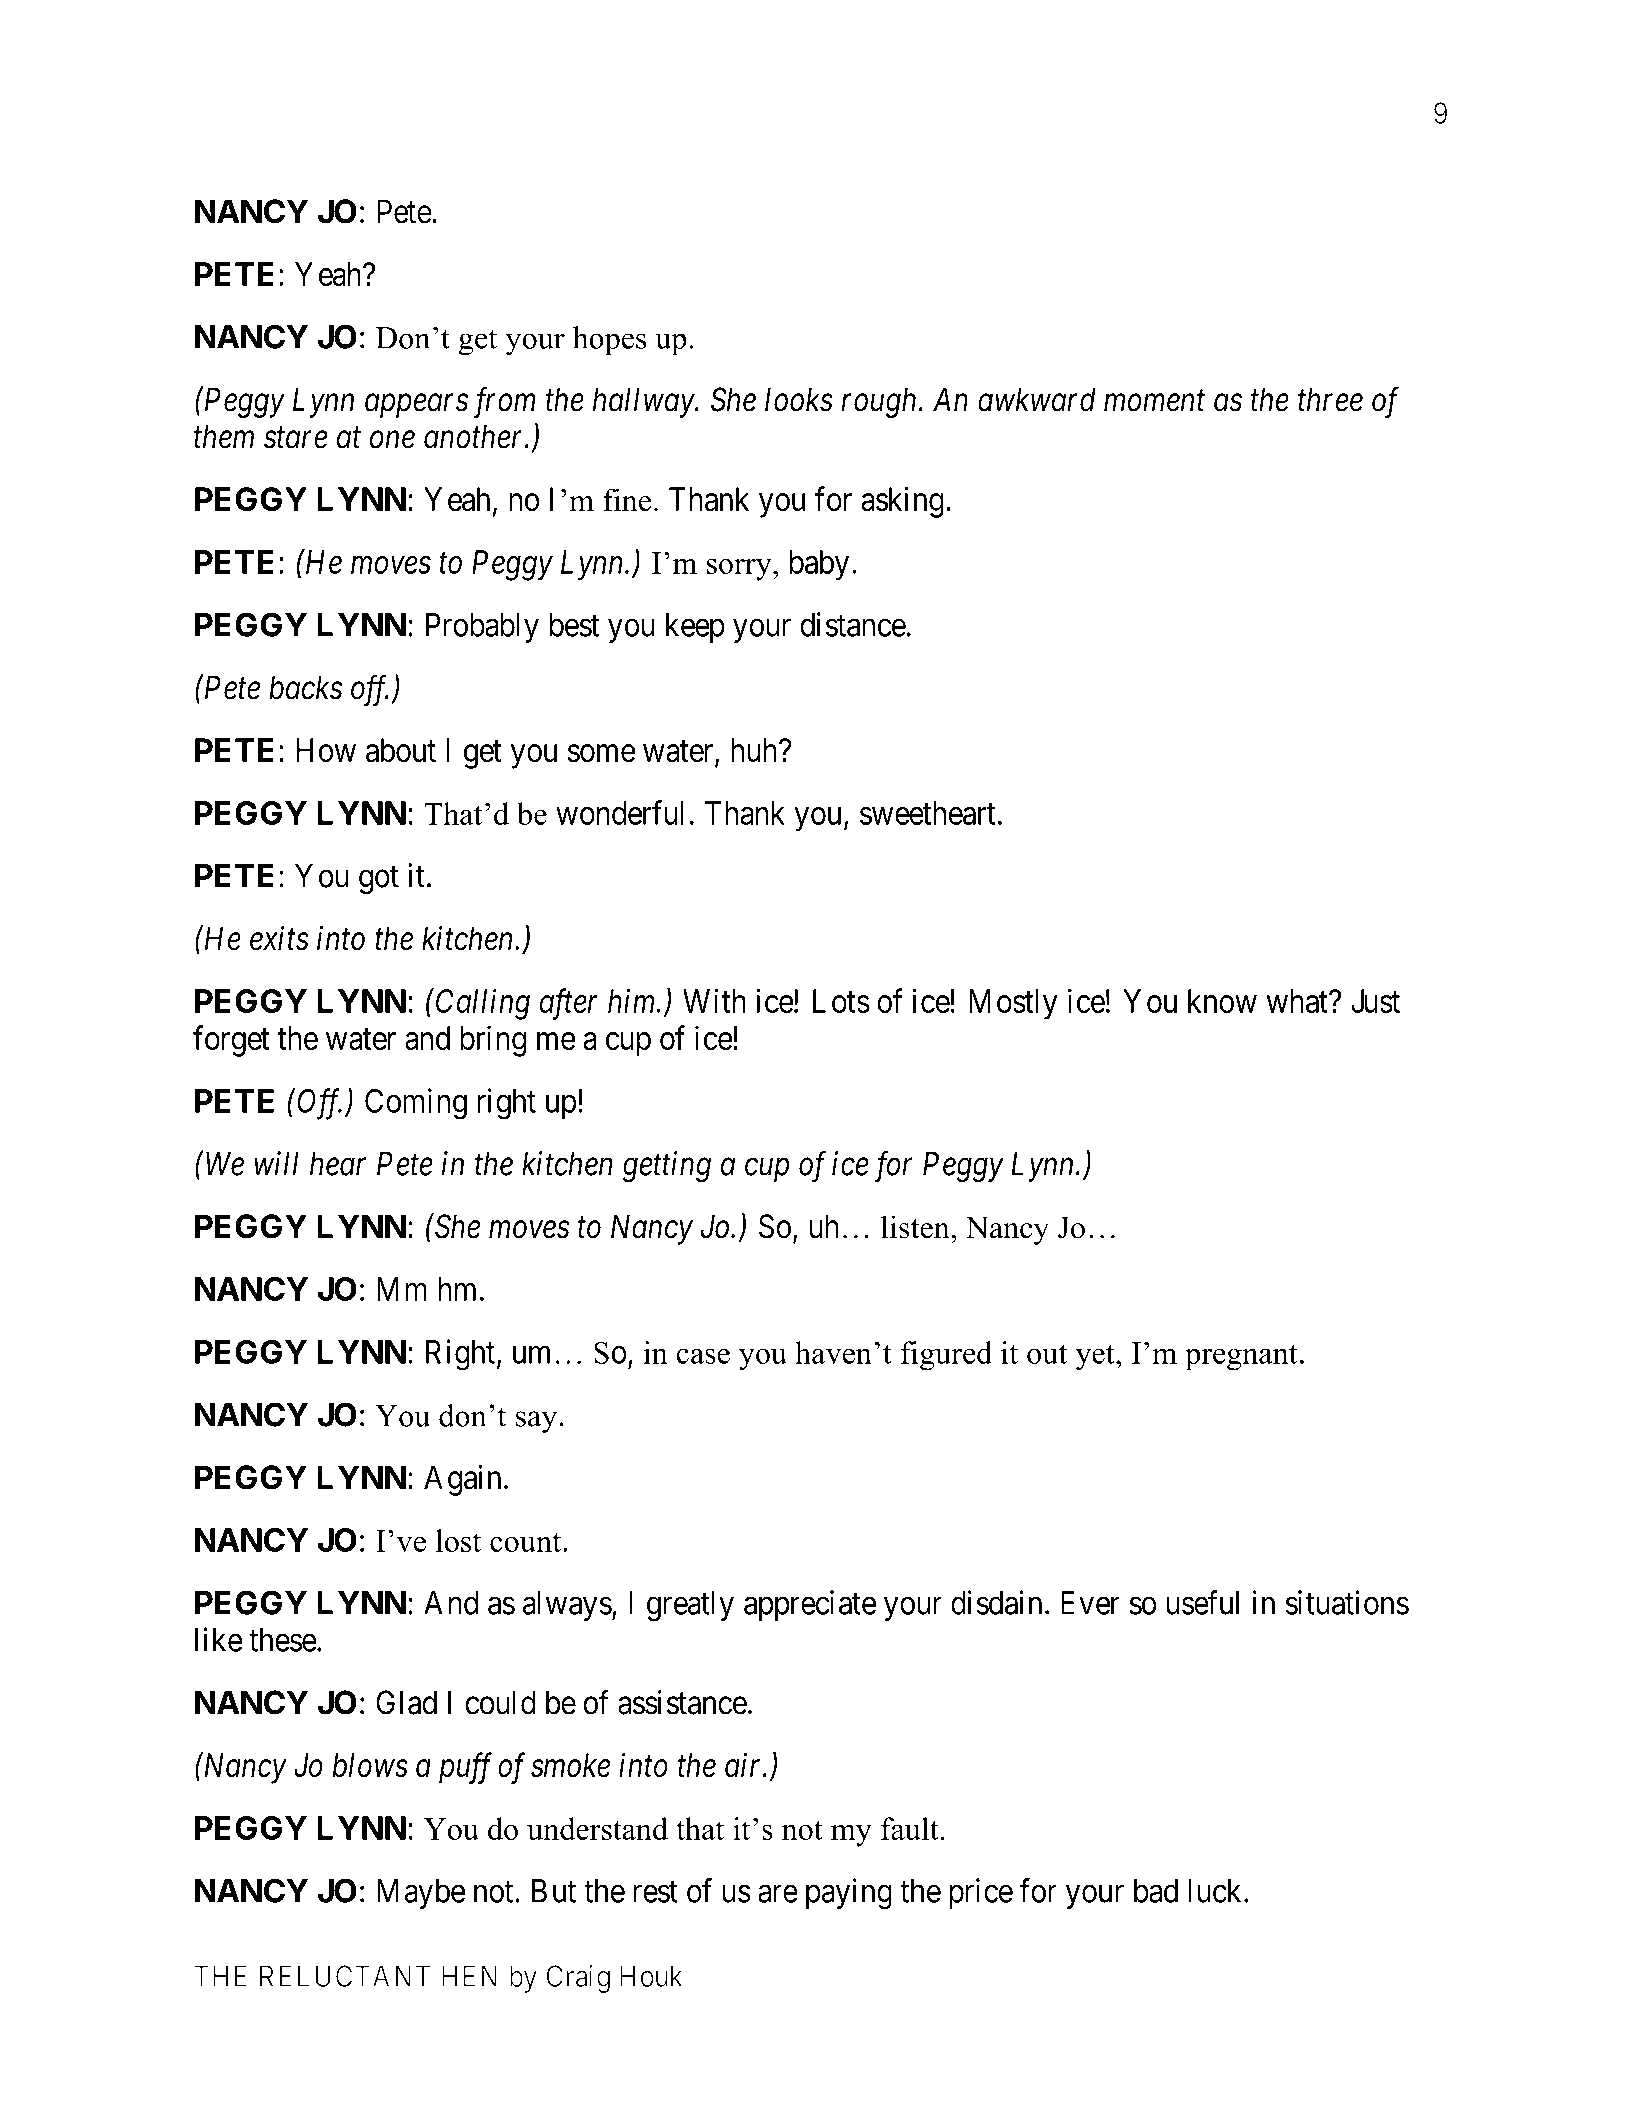 The image size is (1640, 2123). I want to click on looks, so click(799, 399).
